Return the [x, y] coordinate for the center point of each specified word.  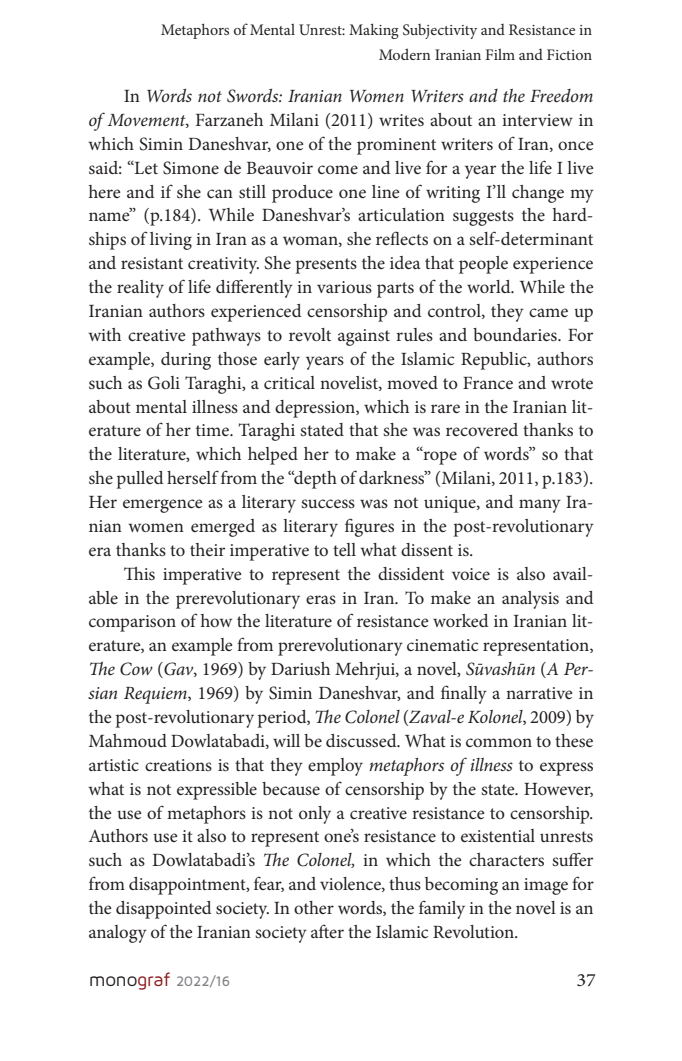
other [314, 907]
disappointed [164, 910]
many [540, 506]
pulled [140, 480]
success [328, 503]
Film [500, 54]
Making [374, 31]
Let [145, 167]
